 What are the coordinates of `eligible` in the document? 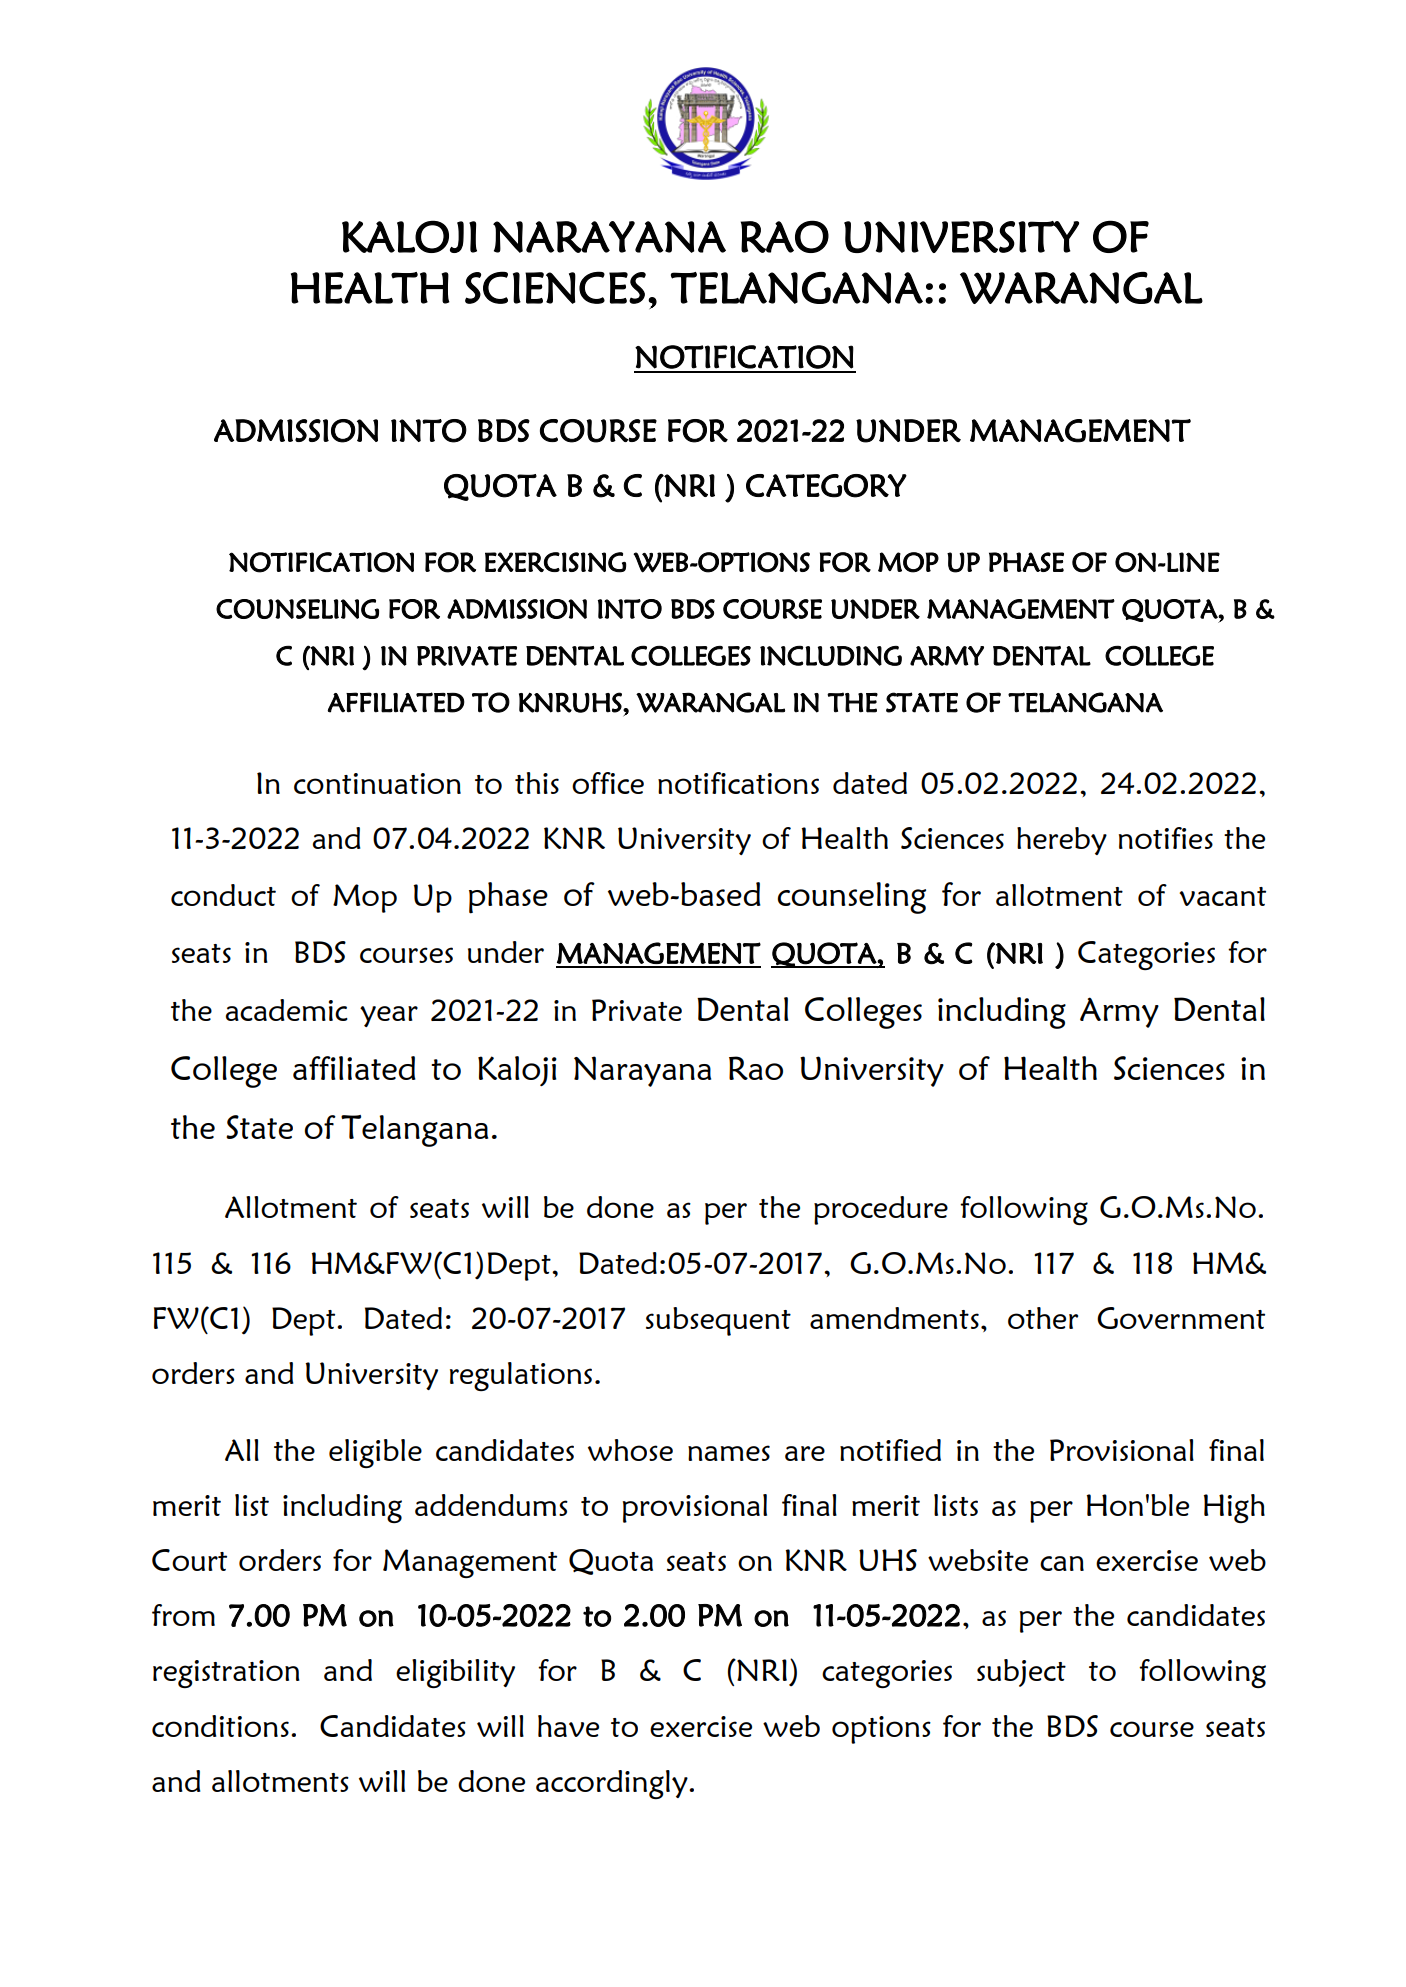 It's located at (375, 1453).
